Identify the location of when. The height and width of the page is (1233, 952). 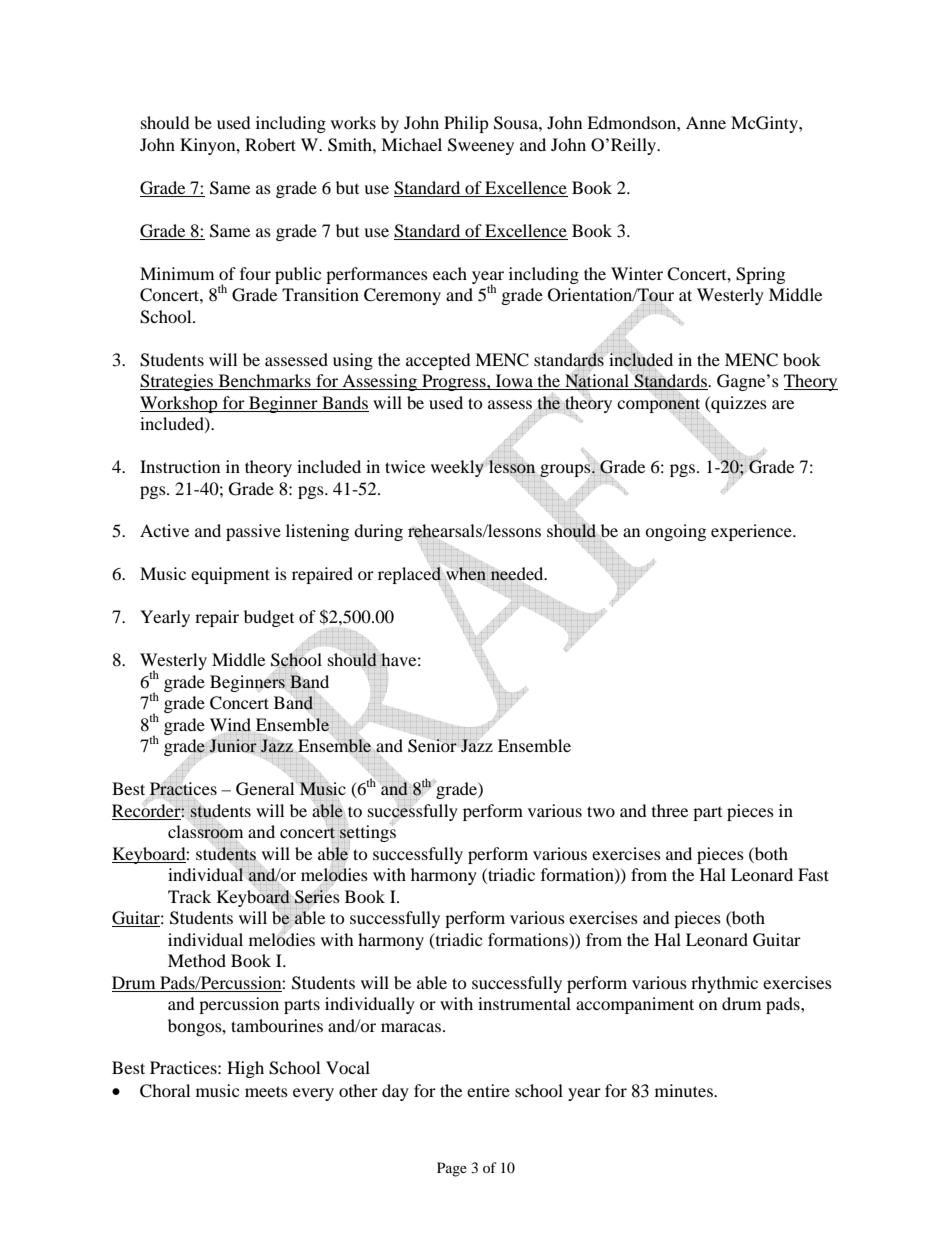
(466, 573).
